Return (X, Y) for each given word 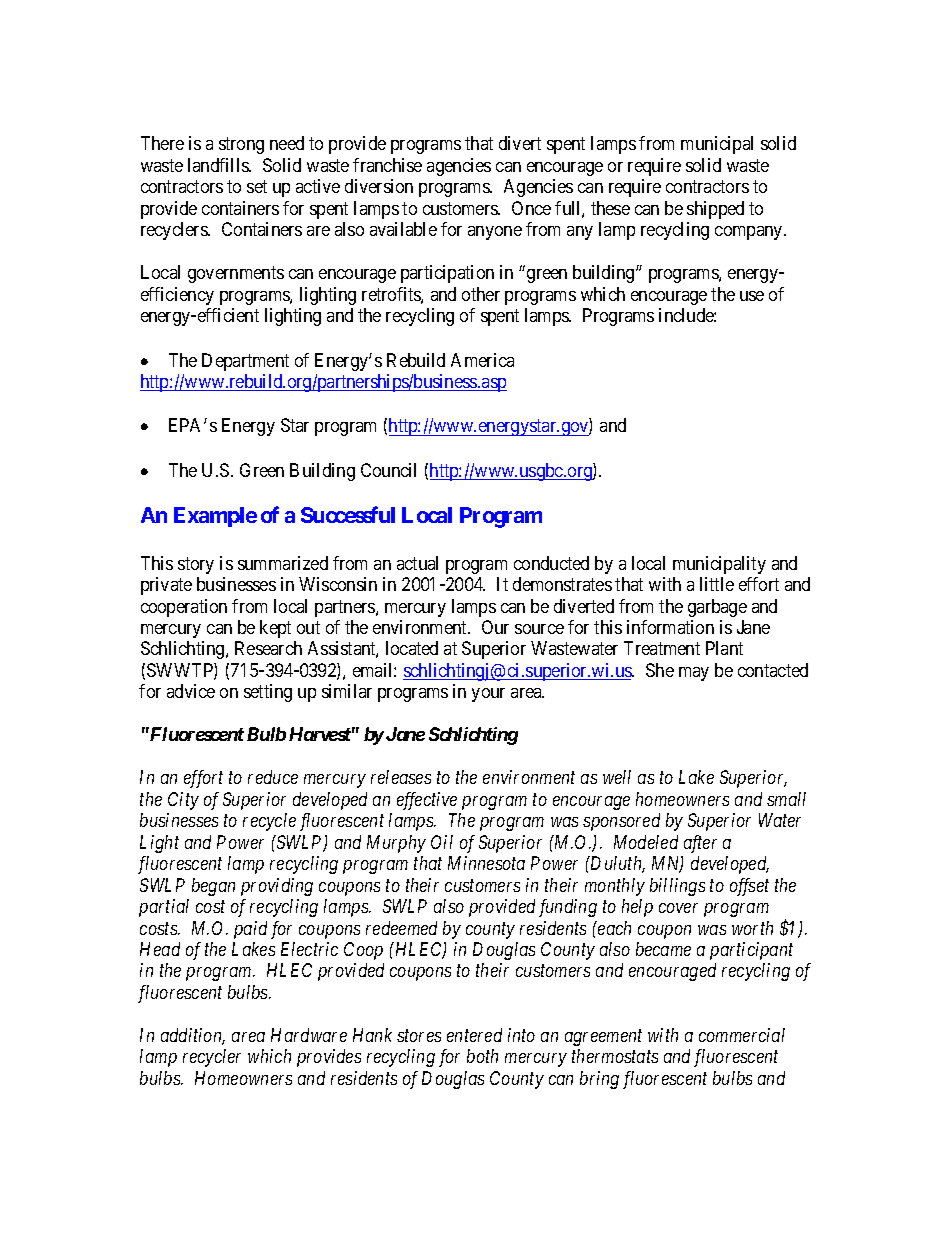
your (488, 695)
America (482, 360)
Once (531, 208)
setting (268, 693)
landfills (219, 165)
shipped (715, 210)
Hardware (309, 1035)
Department (245, 362)
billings (677, 887)
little (717, 584)
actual (417, 563)
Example (215, 517)
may (694, 674)
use (752, 296)
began (213, 887)
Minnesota (486, 863)
